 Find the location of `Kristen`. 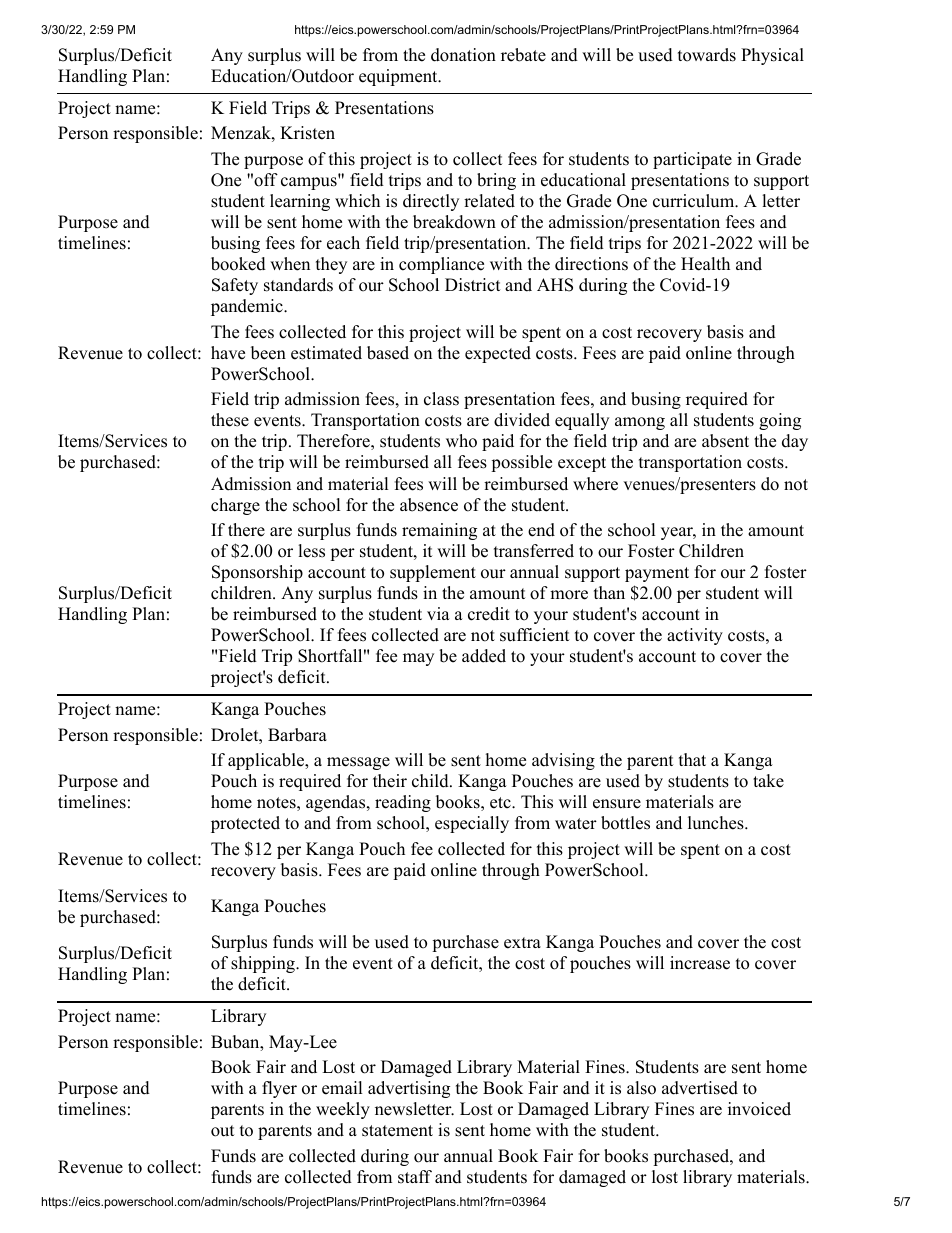

Kristen is located at coordinates (307, 133).
